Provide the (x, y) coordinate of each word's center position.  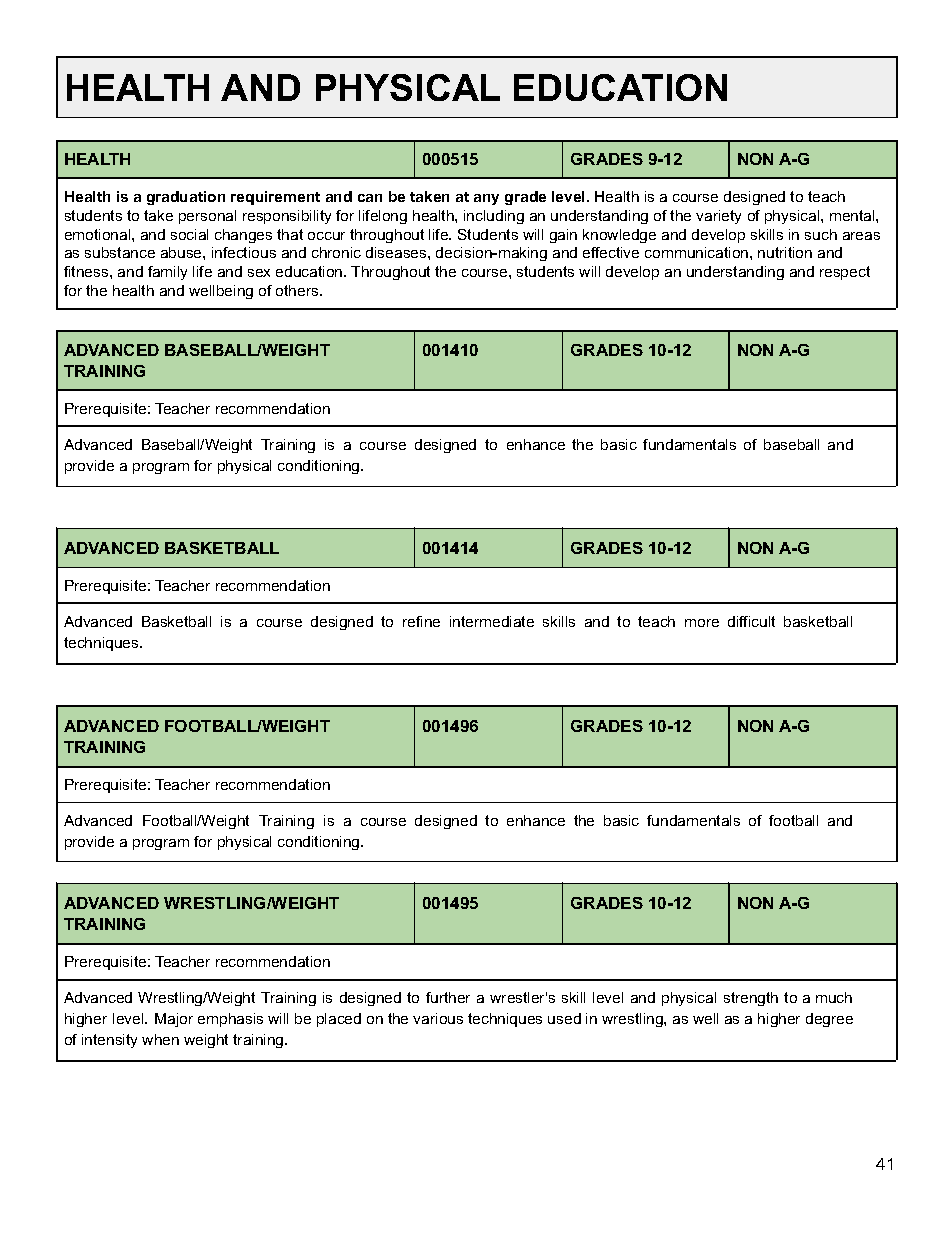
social (189, 234)
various (438, 1018)
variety (718, 217)
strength (751, 999)
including (494, 217)
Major (174, 1020)
